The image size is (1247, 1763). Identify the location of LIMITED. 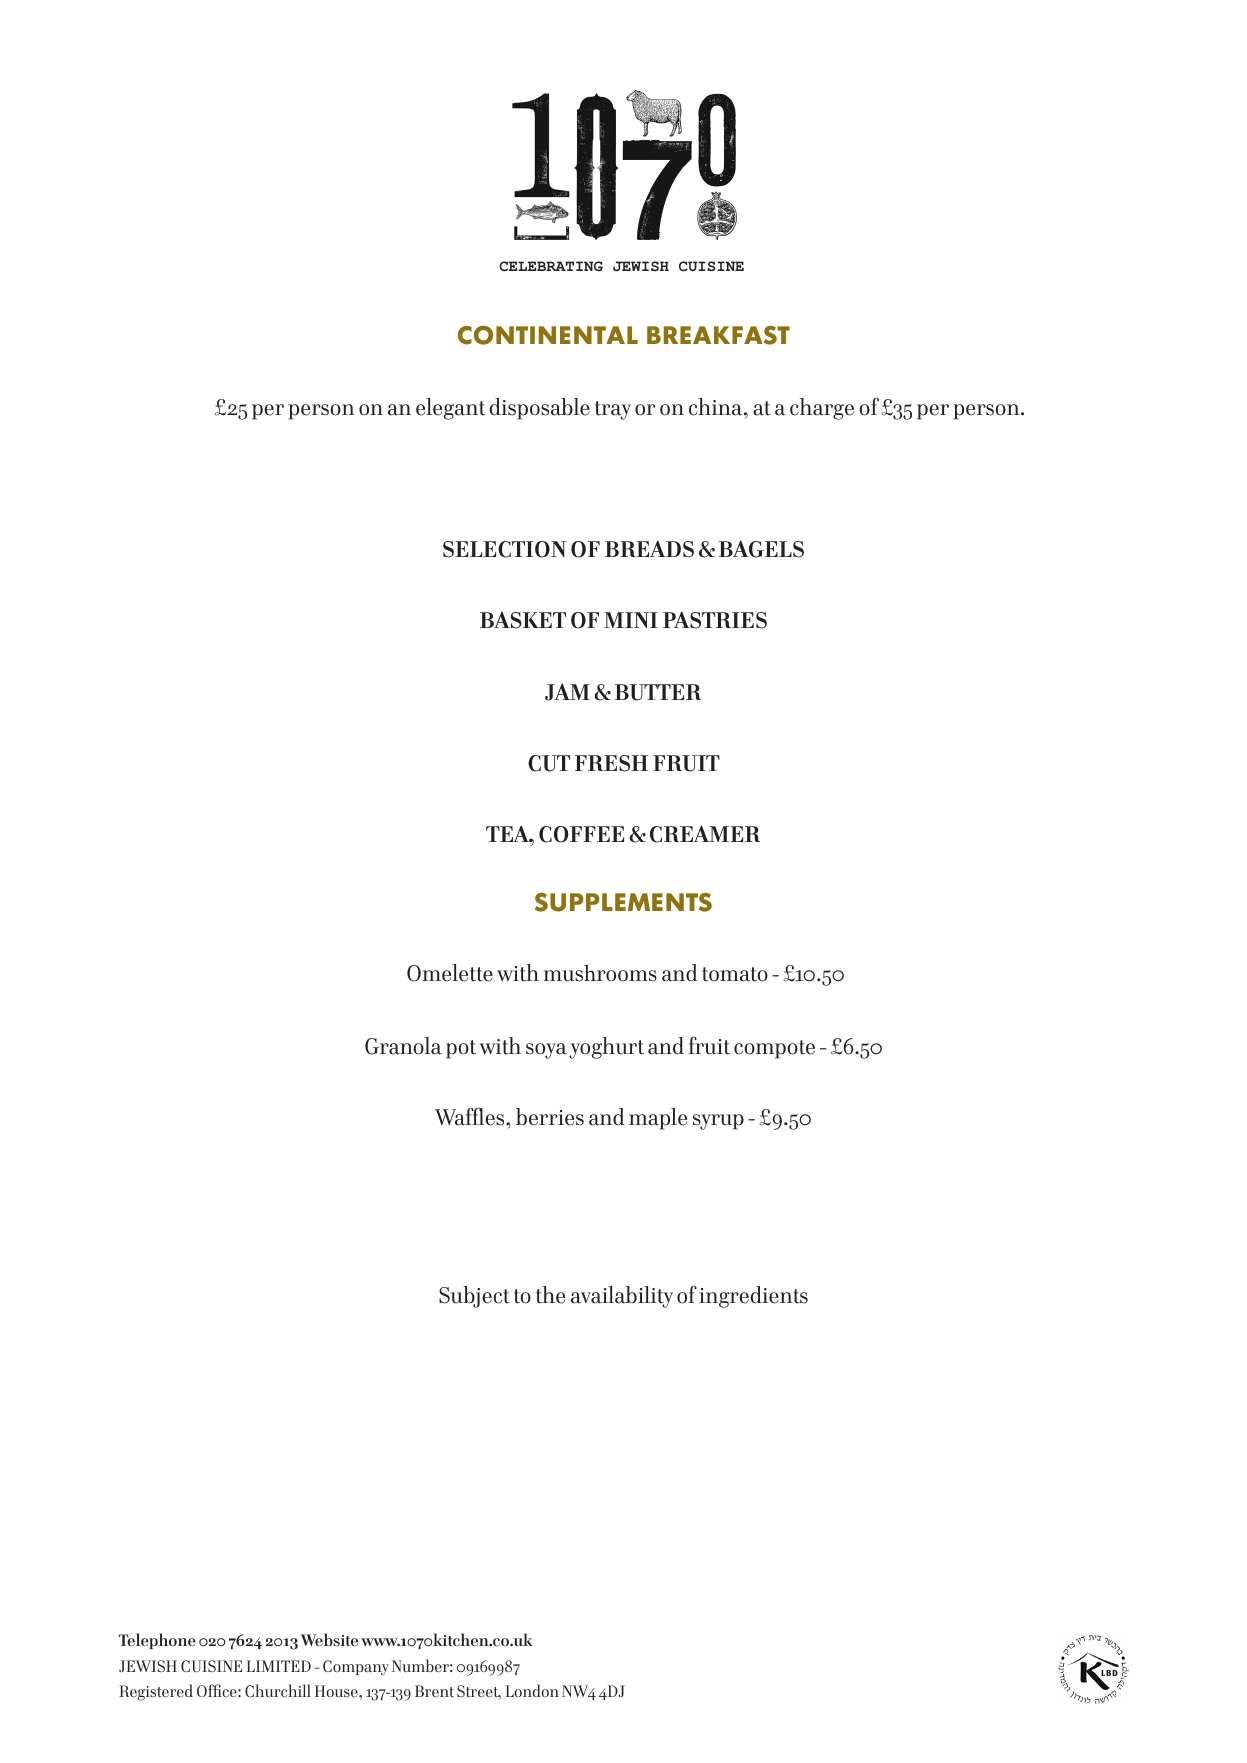
(278, 1666).
